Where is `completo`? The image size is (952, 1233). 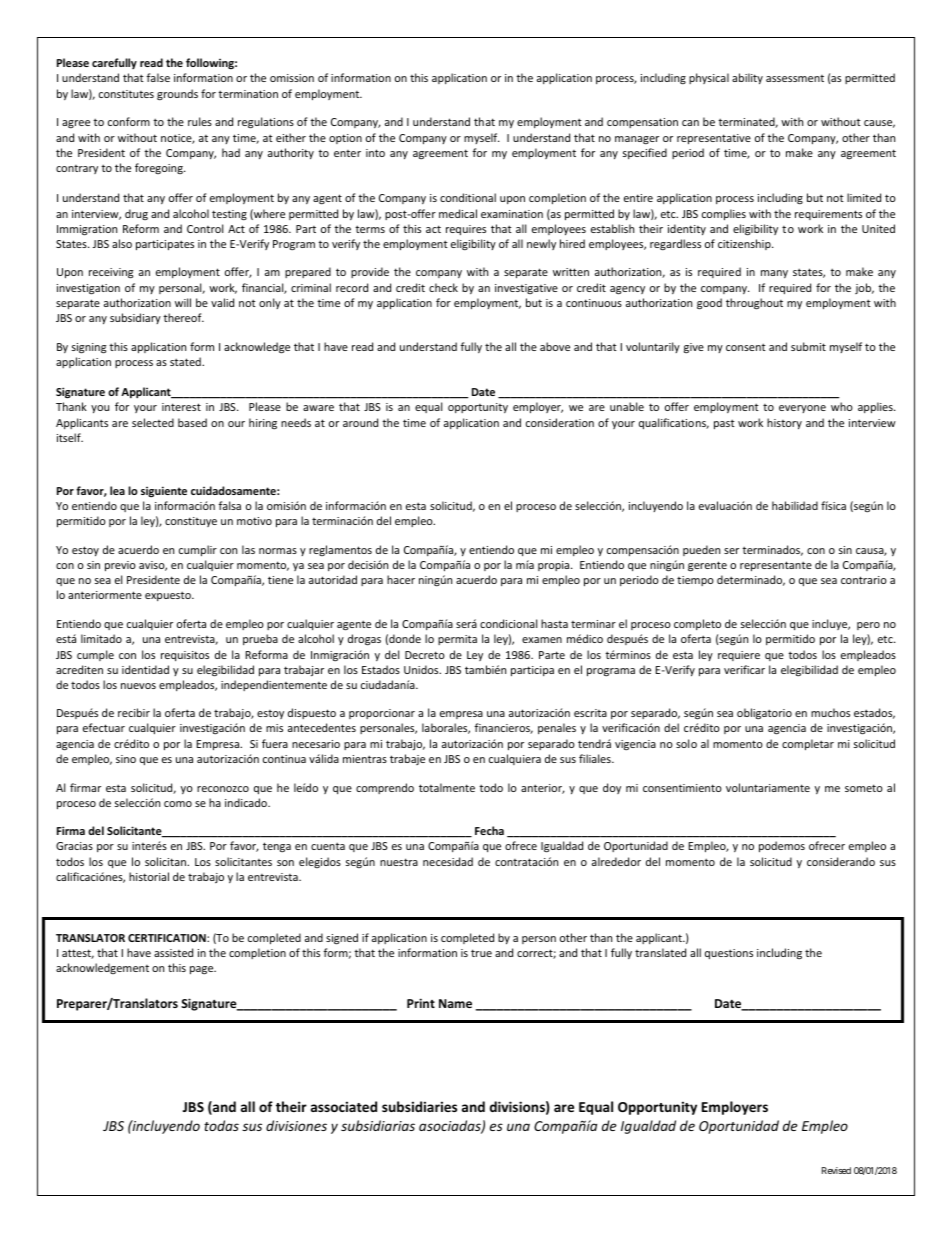
completo is located at coordinates (697, 624).
